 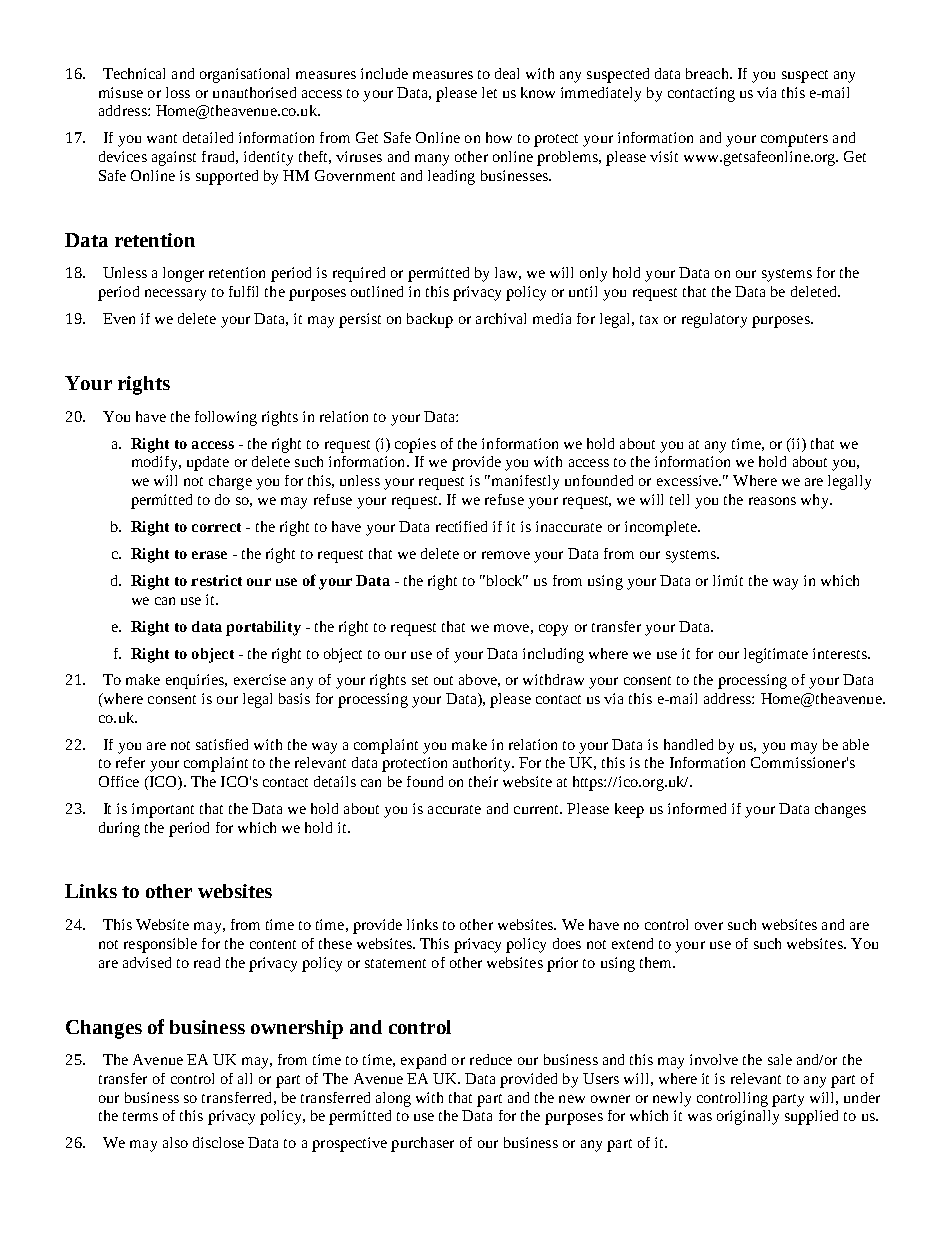 I want to click on important, so click(x=163, y=810).
